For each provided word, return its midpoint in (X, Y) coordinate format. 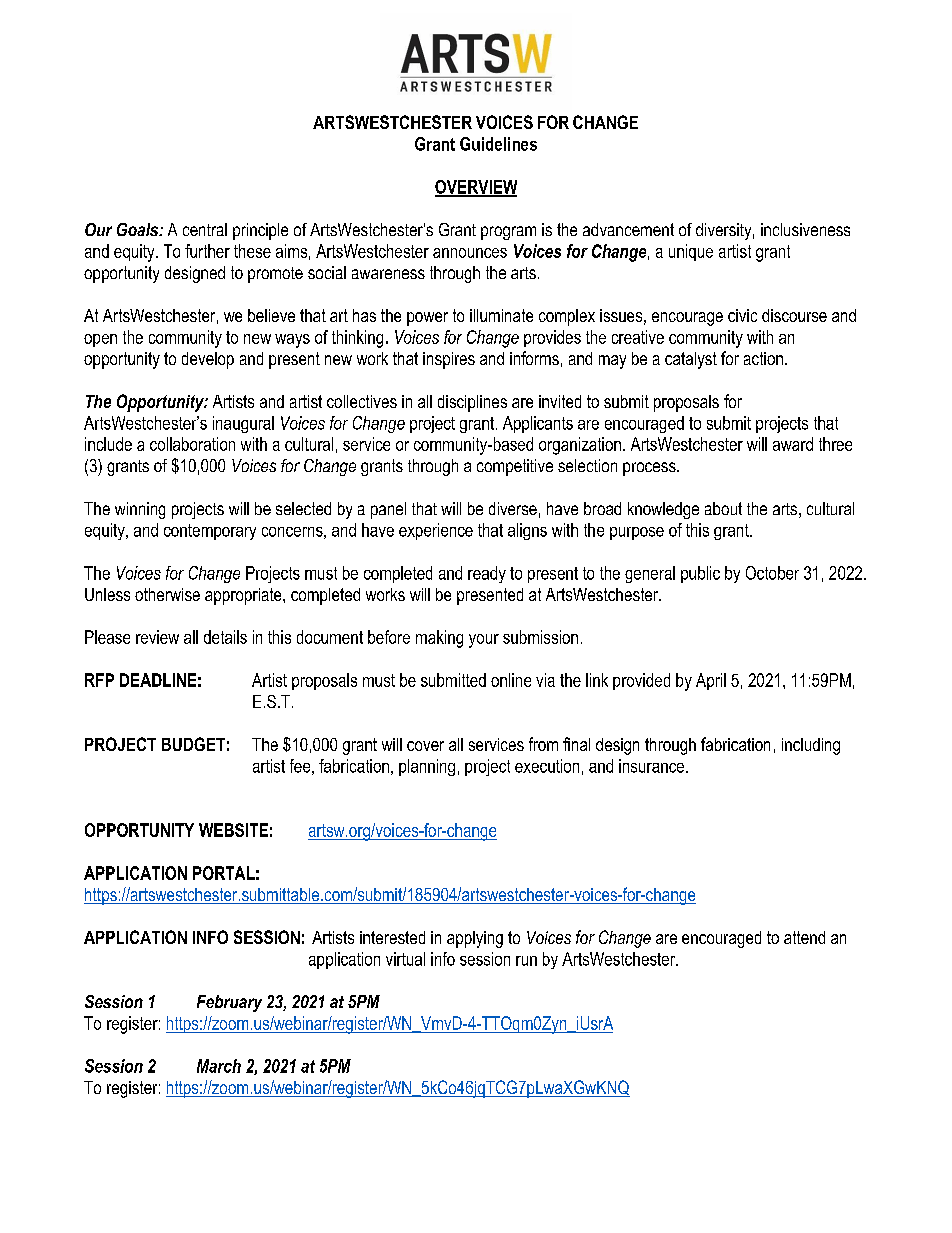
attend (804, 937)
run (526, 961)
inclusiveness (805, 229)
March (219, 1066)
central (205, 229)
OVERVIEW (476, 188)
